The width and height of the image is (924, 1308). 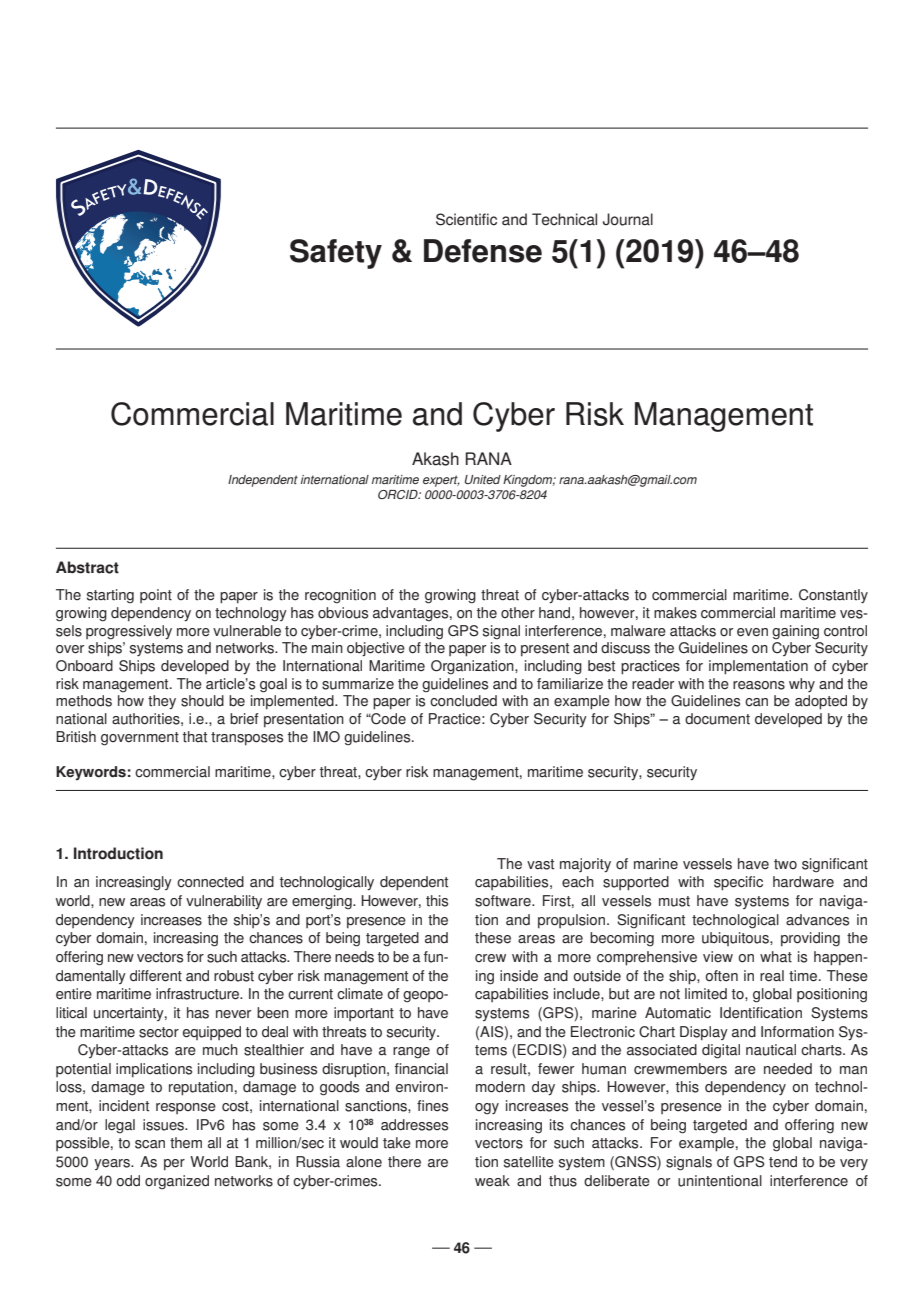 I want to click on tend, so click(x=783, y=1162).
